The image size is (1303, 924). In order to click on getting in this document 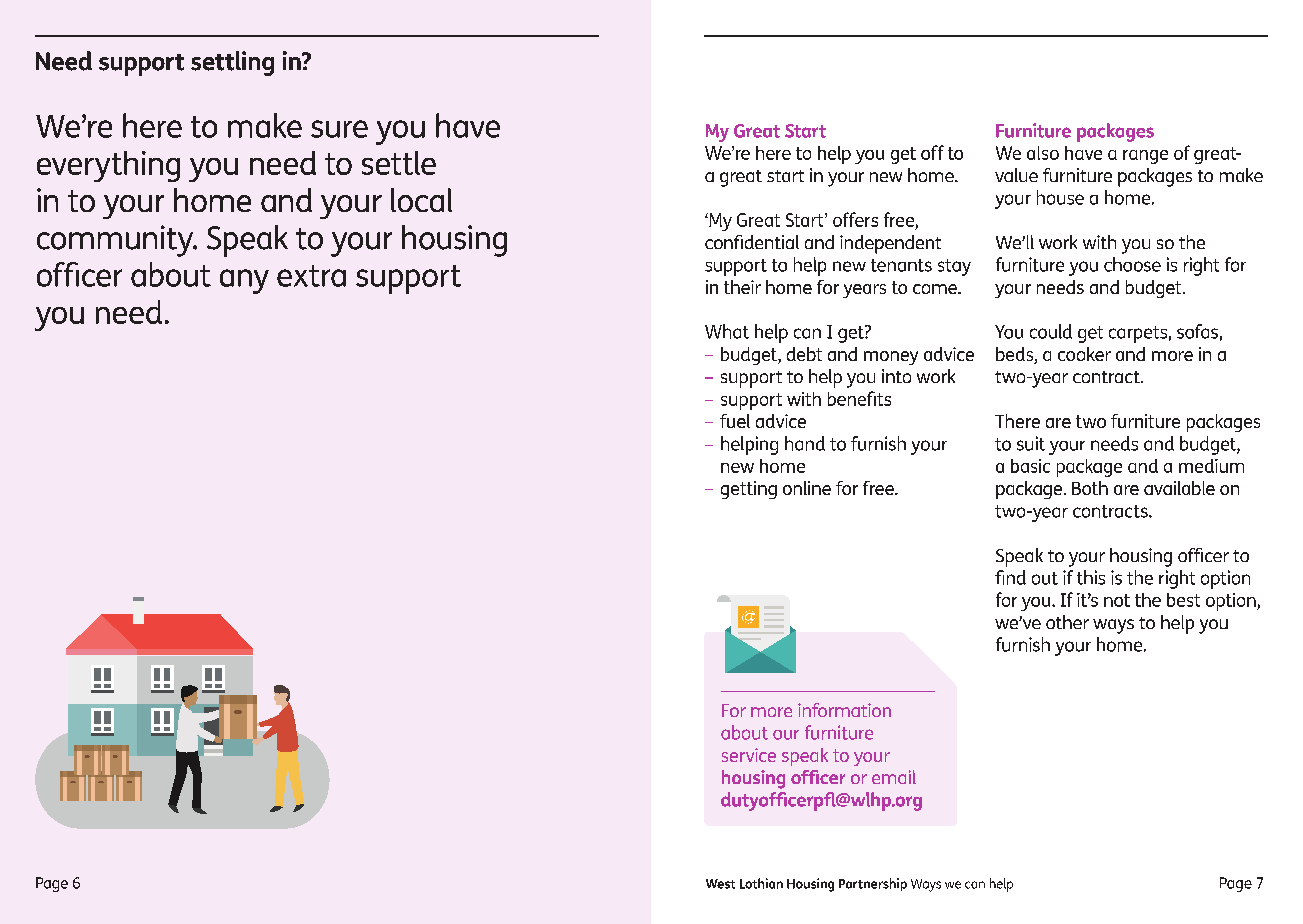, I will do `click(749, 490)`.
